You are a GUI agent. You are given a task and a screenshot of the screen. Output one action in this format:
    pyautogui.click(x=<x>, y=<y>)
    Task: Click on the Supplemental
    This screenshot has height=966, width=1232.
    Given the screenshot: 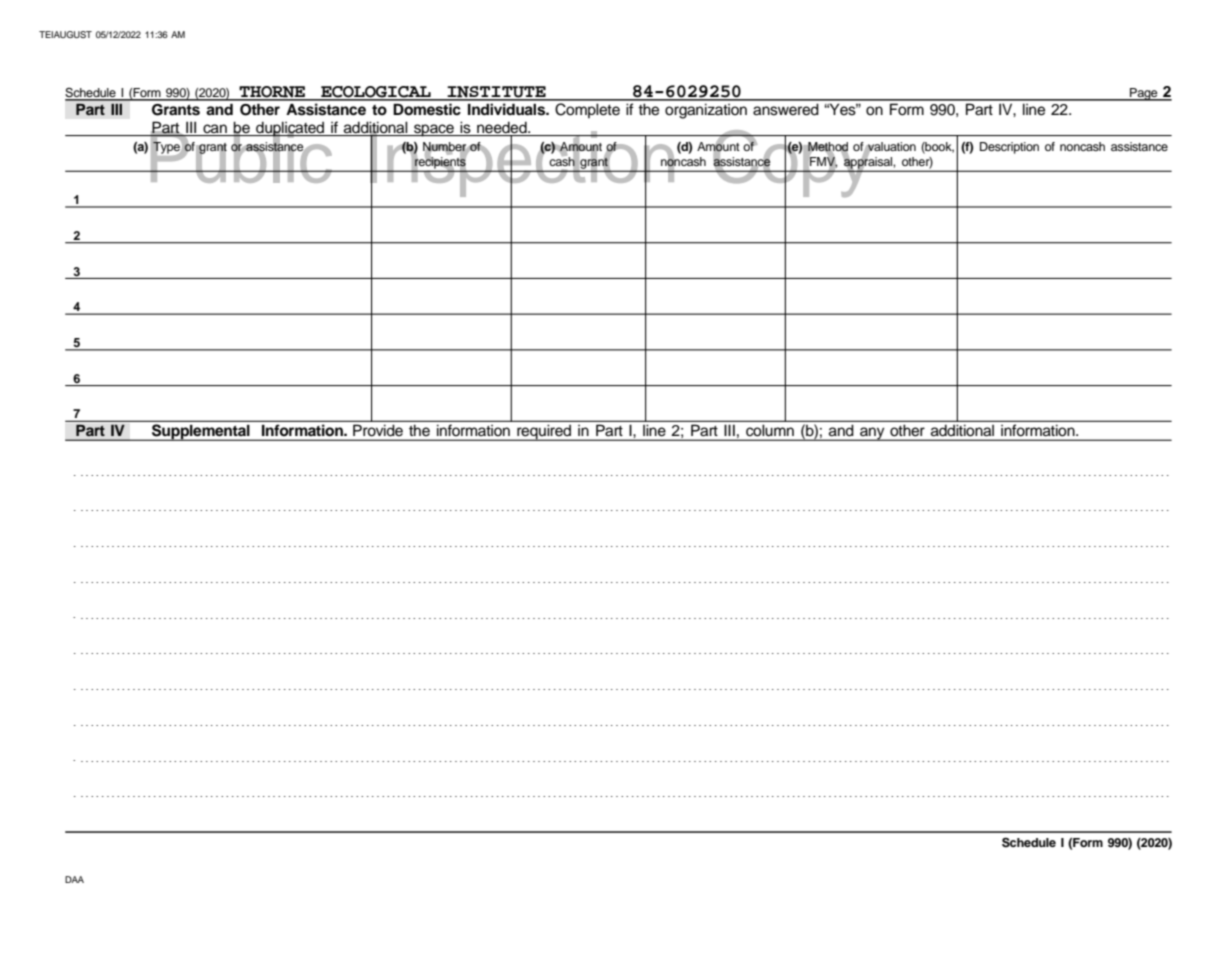 What is the action you would take?
    pyautogui.click(x=201, y=432)
